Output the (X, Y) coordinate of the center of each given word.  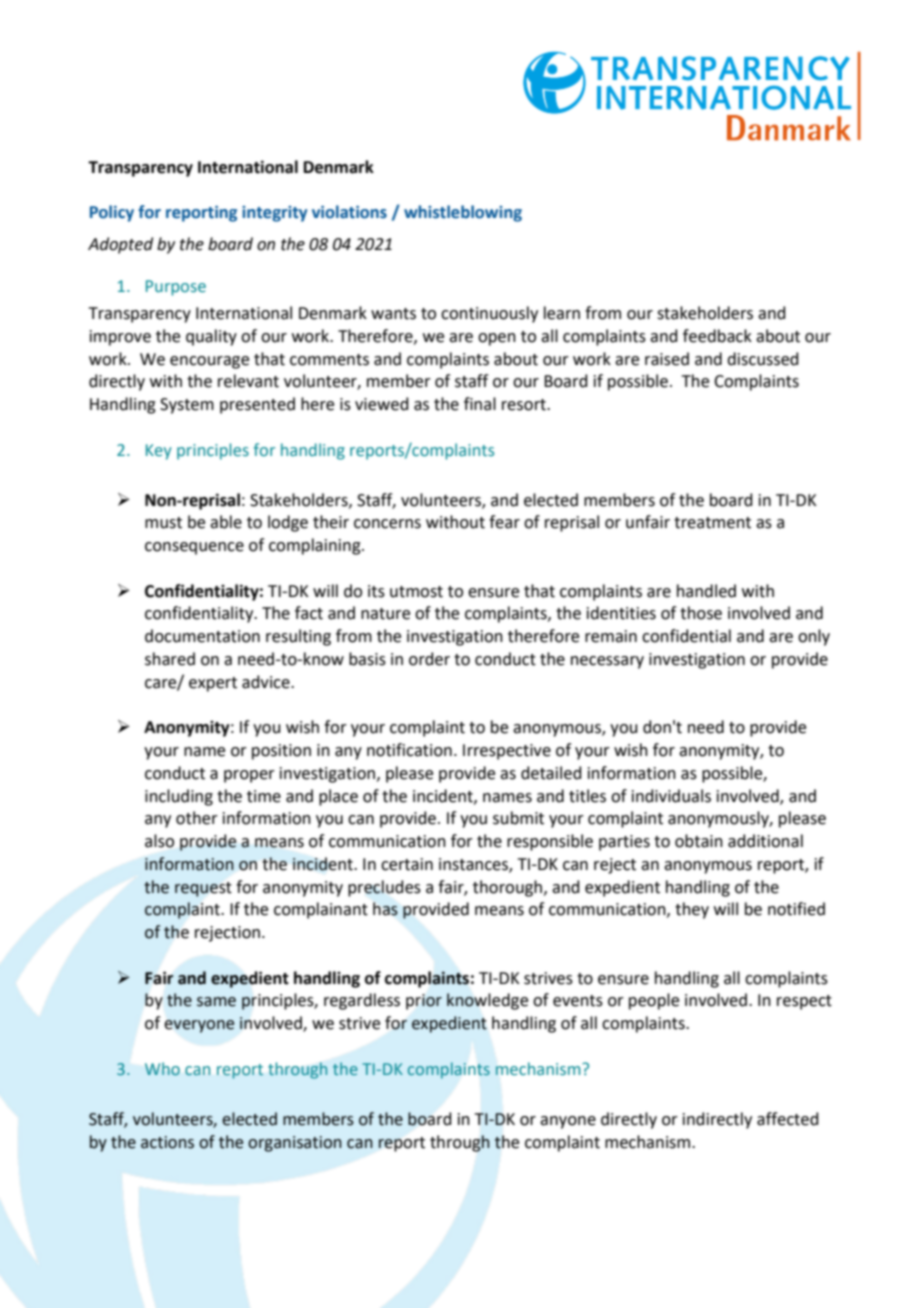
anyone (568, 1122)
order (429, 659)
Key (159, 452)
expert (213, 684)
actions (167, 1142)
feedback (717, 336)
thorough (507, 888)
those (701, 613)
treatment (712, 523)
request (203, 889)
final (480, 404)
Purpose (176, 288)
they (692, 910)
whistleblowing (463, 213)
